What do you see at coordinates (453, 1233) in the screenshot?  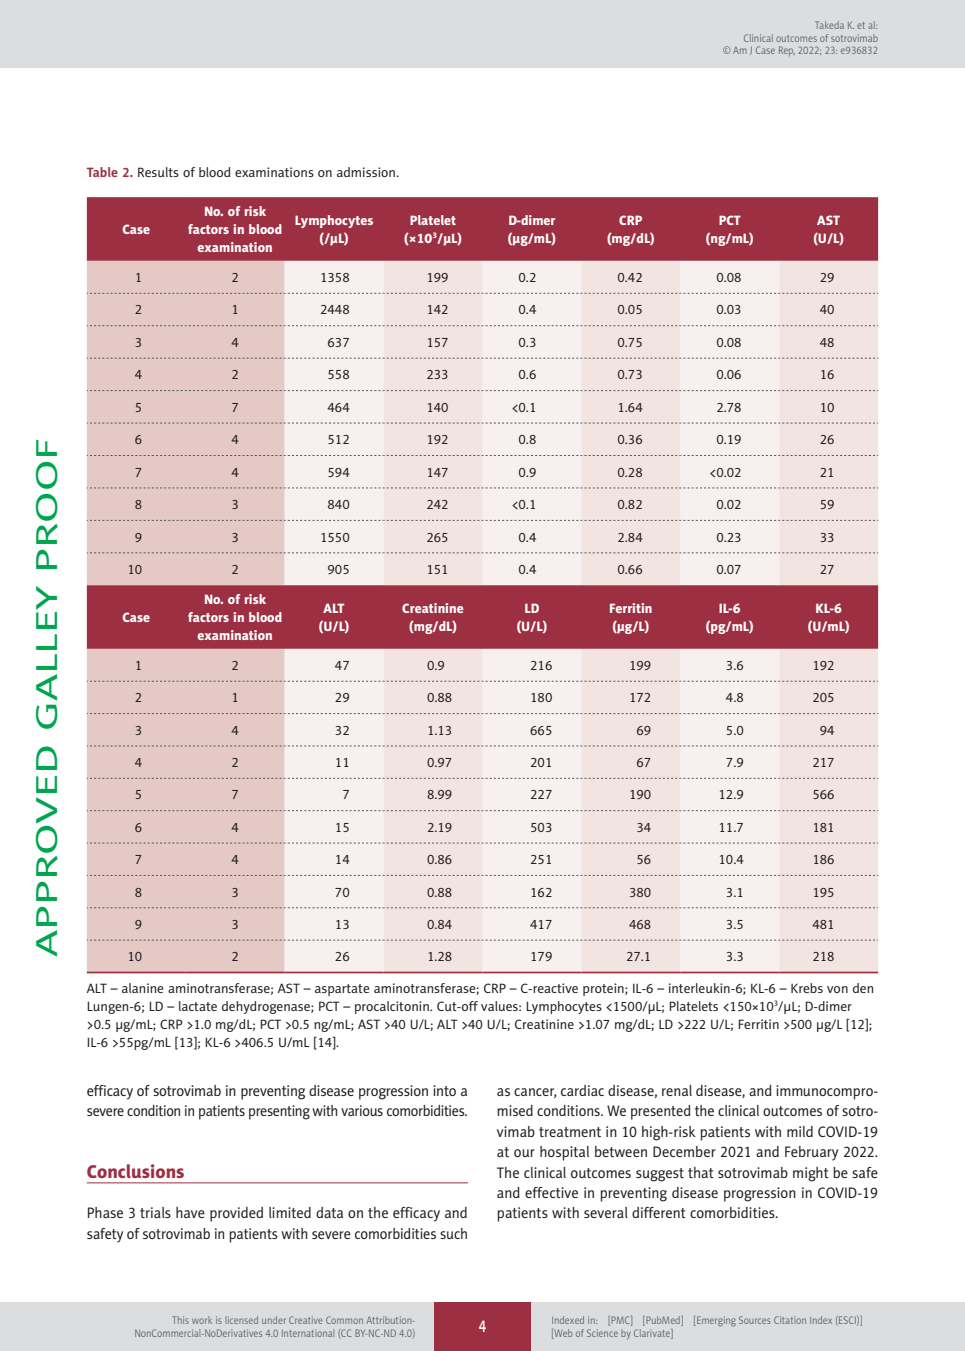 I see `such` at bounding box center [453, 1233].
